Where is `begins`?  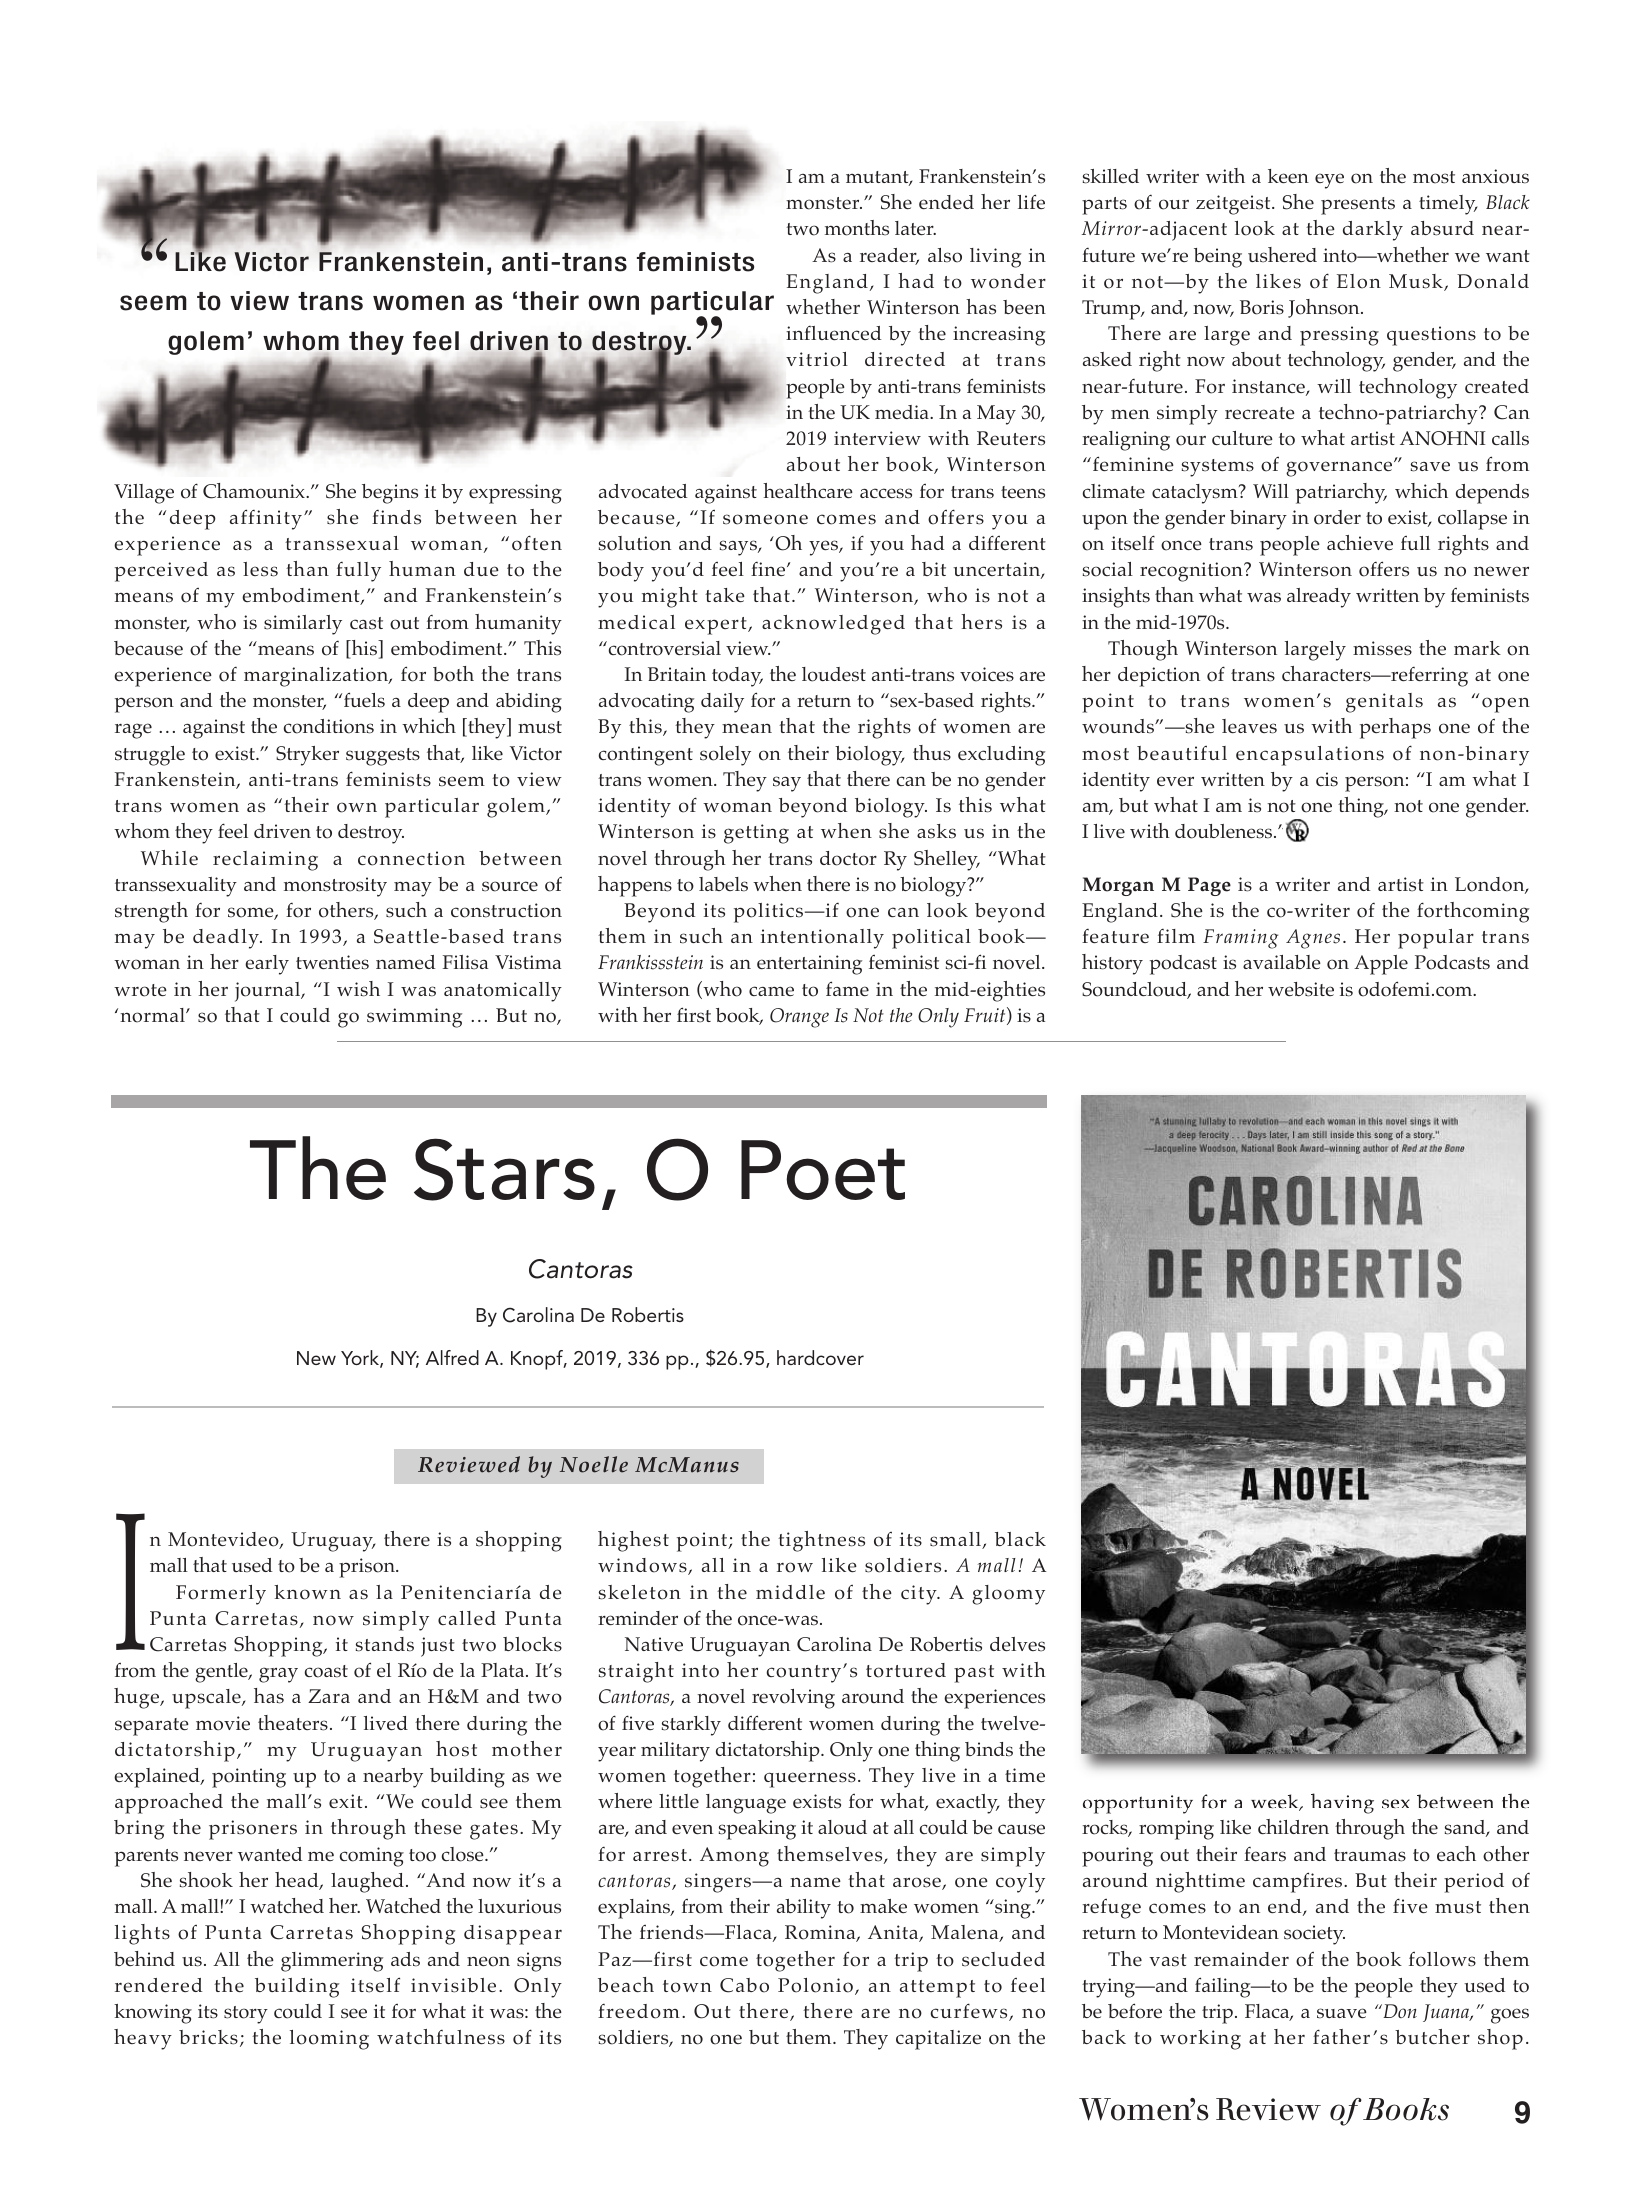 begins is located at coordinates (390, 494).
